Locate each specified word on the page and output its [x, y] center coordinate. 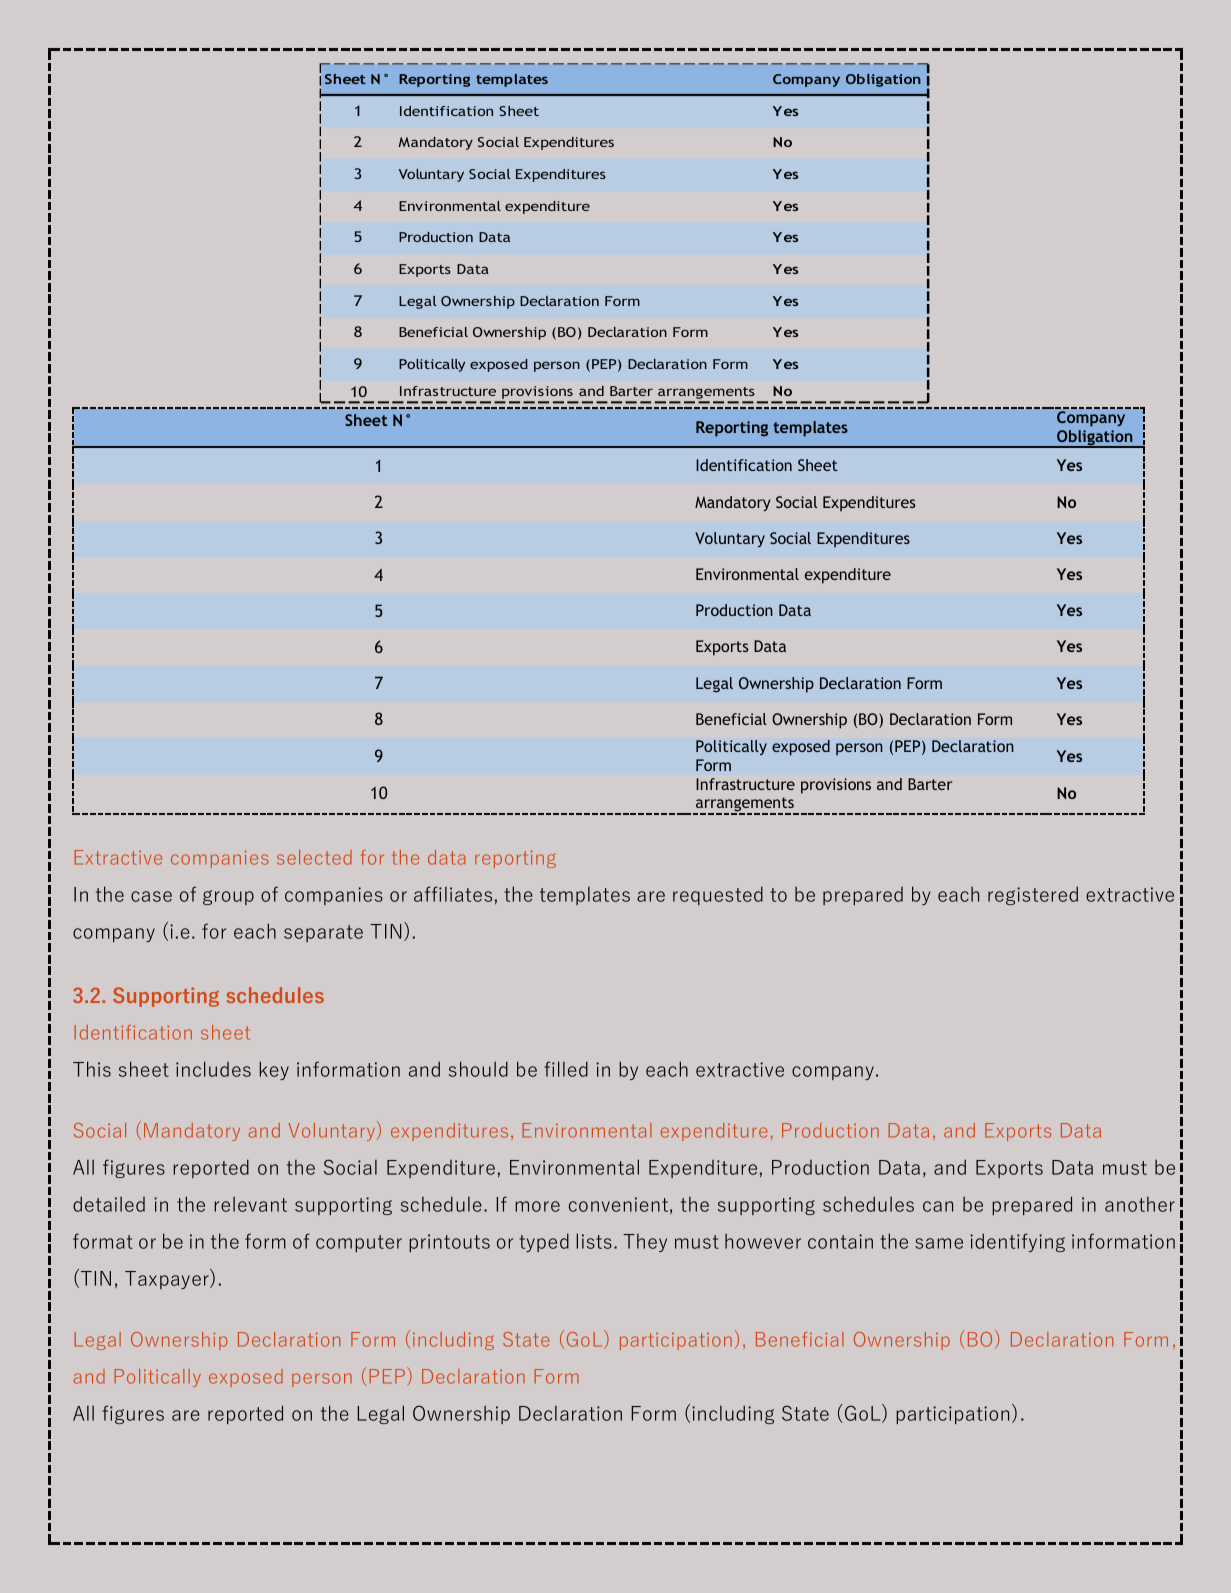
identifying [1017, 1242]
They [645, 1242]
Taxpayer [168, 1279]
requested [718, 895]
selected [314, 857]
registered [1033, 895]
